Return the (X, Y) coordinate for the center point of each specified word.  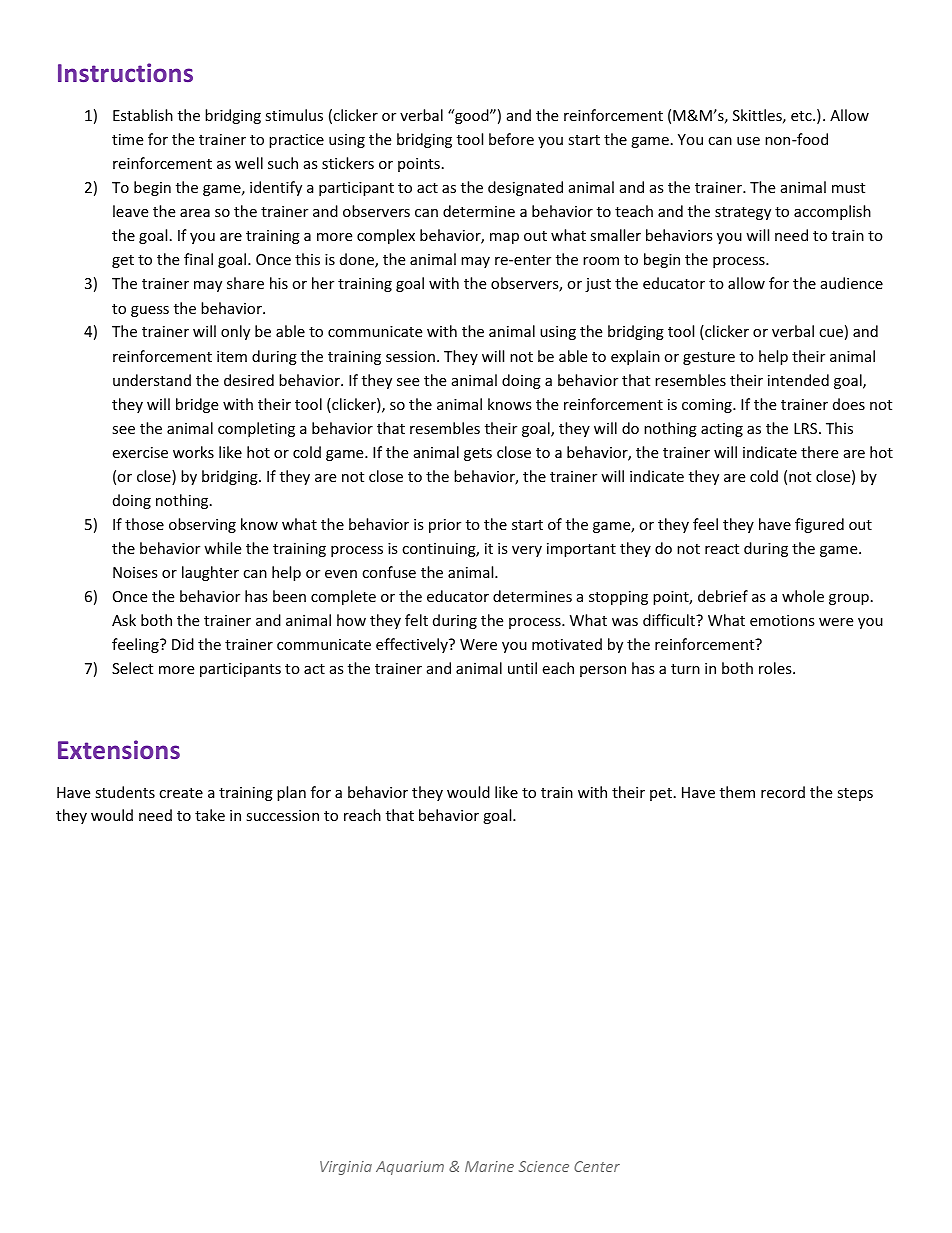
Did (183, 644)
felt (416, 620)
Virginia (346, 1168)
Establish (143, 115)
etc (802, 116)
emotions (782, 620)
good (472, 116)
